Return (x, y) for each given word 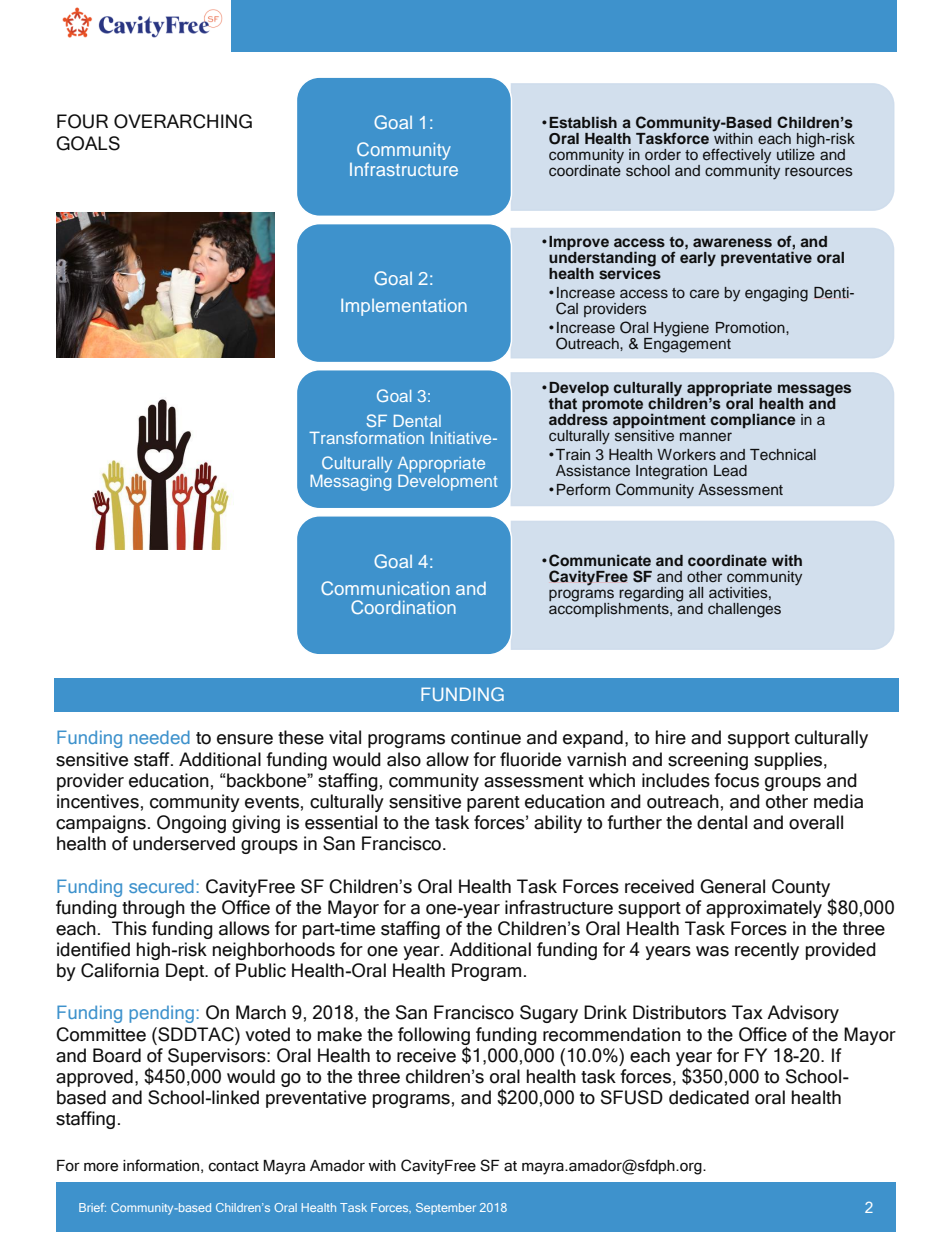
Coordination (403, 607)
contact (233, 1166)
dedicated (709, 1097)
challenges (744, 610)
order (663, 154)
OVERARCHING (183, 121)
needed (159, 737)
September (446, 1208)
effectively (737, 157)
